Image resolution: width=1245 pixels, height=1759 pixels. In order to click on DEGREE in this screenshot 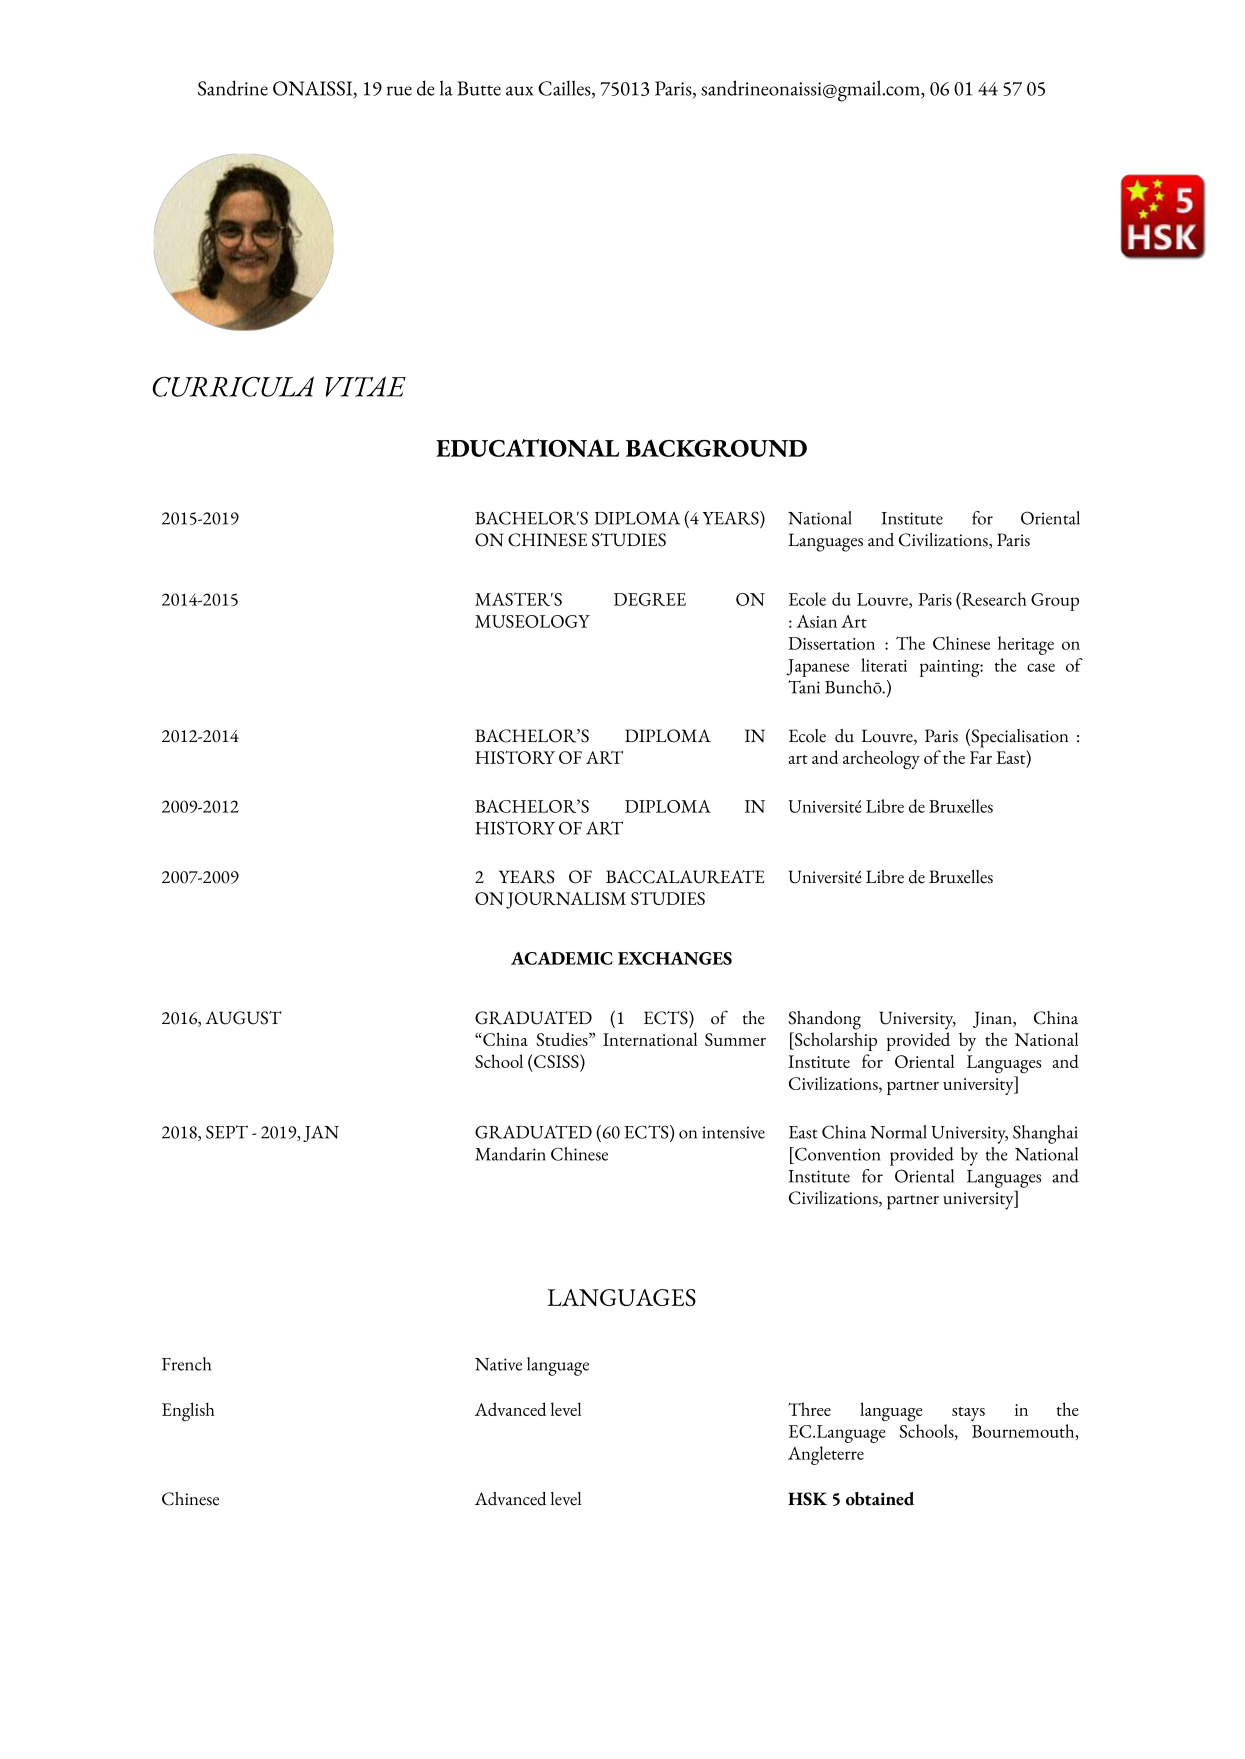, I will do `click(650, 599)`.
